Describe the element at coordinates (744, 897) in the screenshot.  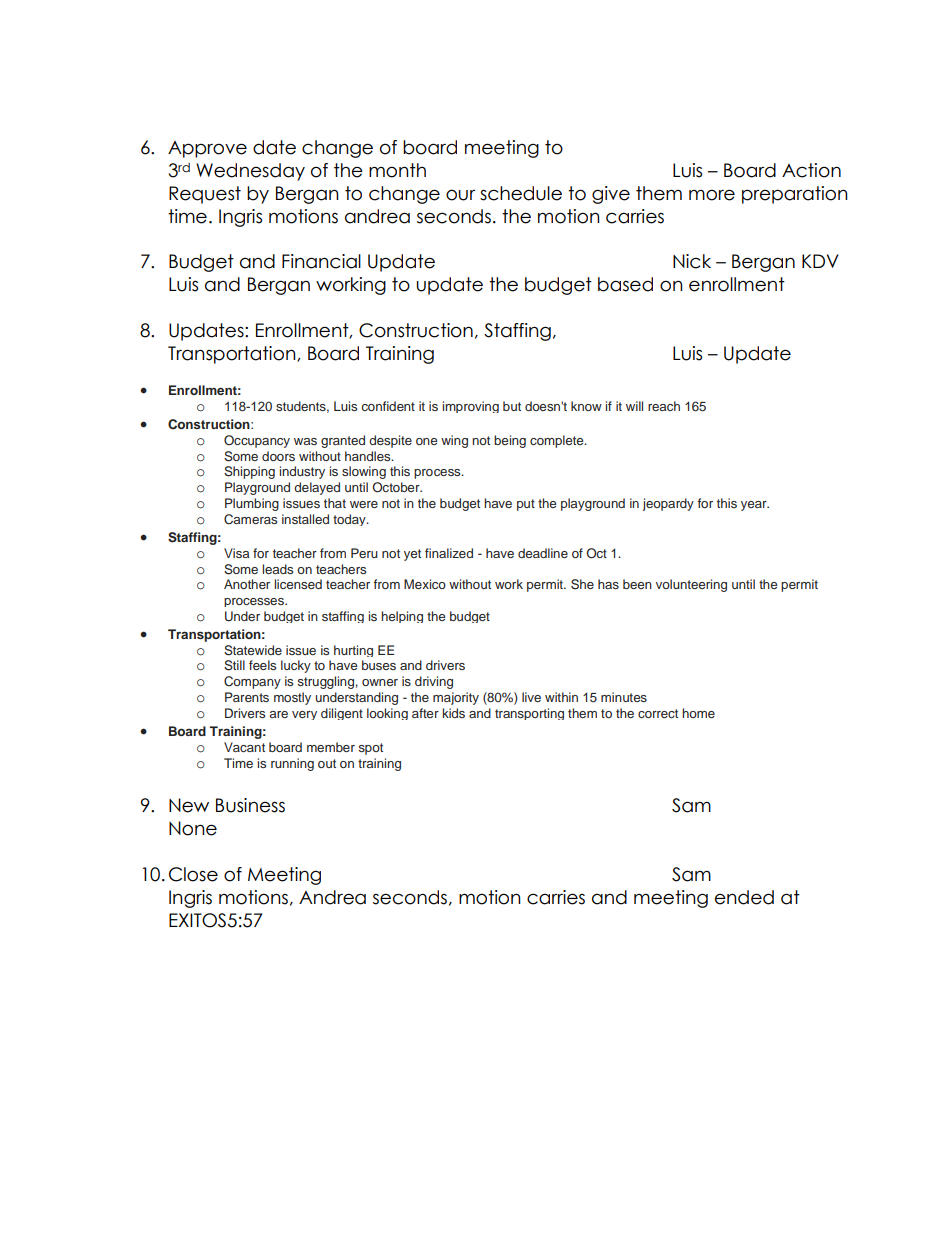
I see `ended` at that location.
